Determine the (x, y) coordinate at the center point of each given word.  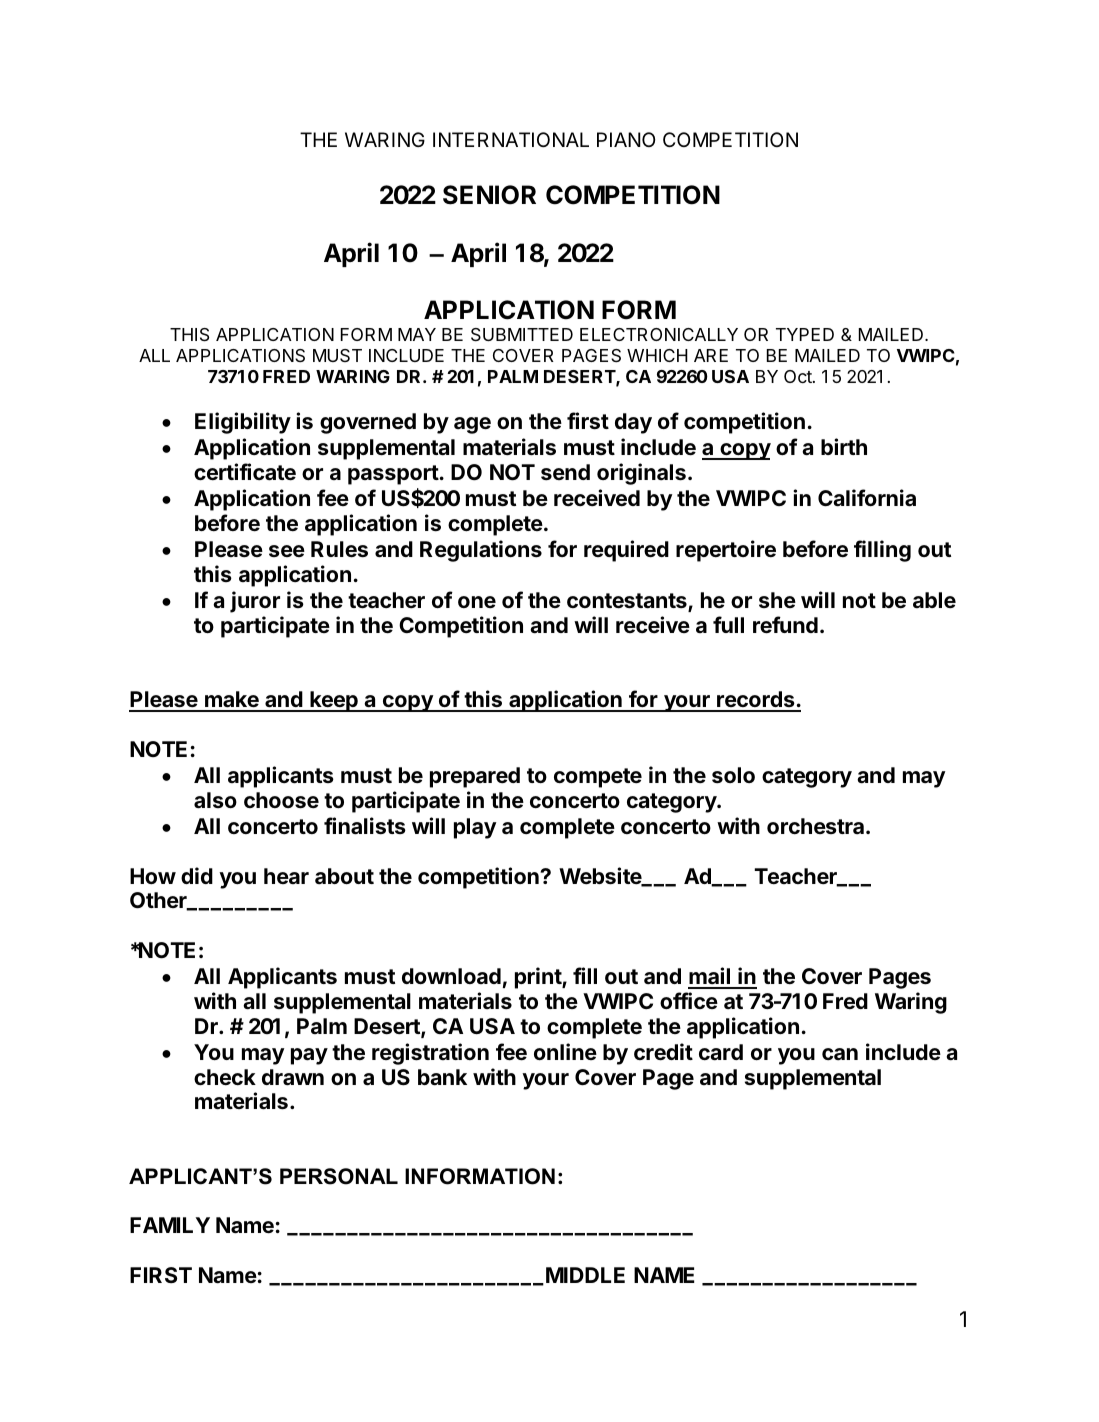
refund (785, 625)
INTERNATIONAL (511, 139)
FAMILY (170, 1225)
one (477, 602)
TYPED (805, 334)
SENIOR (489, 195)
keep (334, 701)
